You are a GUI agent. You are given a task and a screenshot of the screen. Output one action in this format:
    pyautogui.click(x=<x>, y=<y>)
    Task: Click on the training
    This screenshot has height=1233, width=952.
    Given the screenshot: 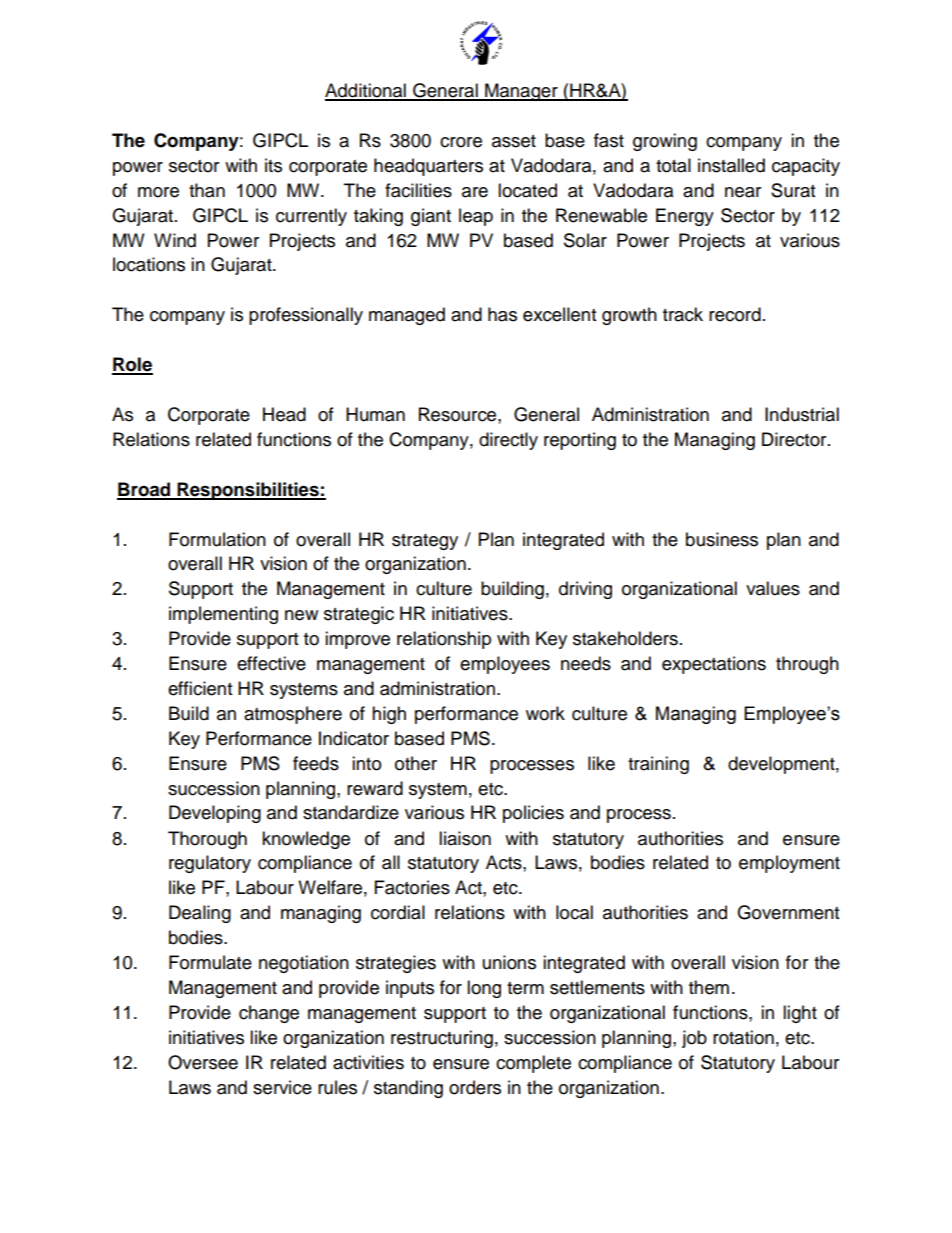 What is the action you would take?
    pyautogui.click(x=658, y=765)
